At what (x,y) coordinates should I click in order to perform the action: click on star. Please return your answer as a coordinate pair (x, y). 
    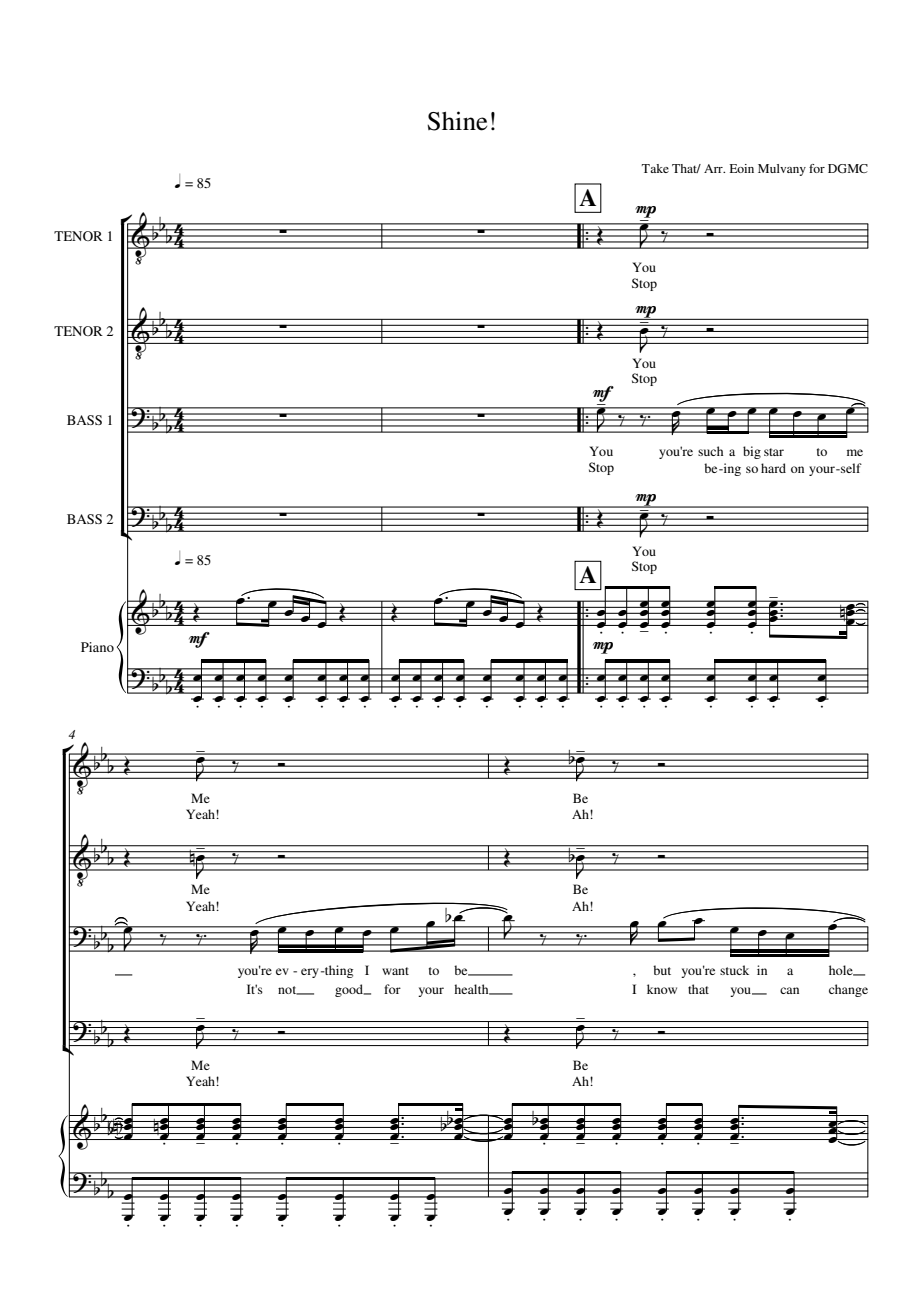
    Looking at the image, I should click on (774, 452).
